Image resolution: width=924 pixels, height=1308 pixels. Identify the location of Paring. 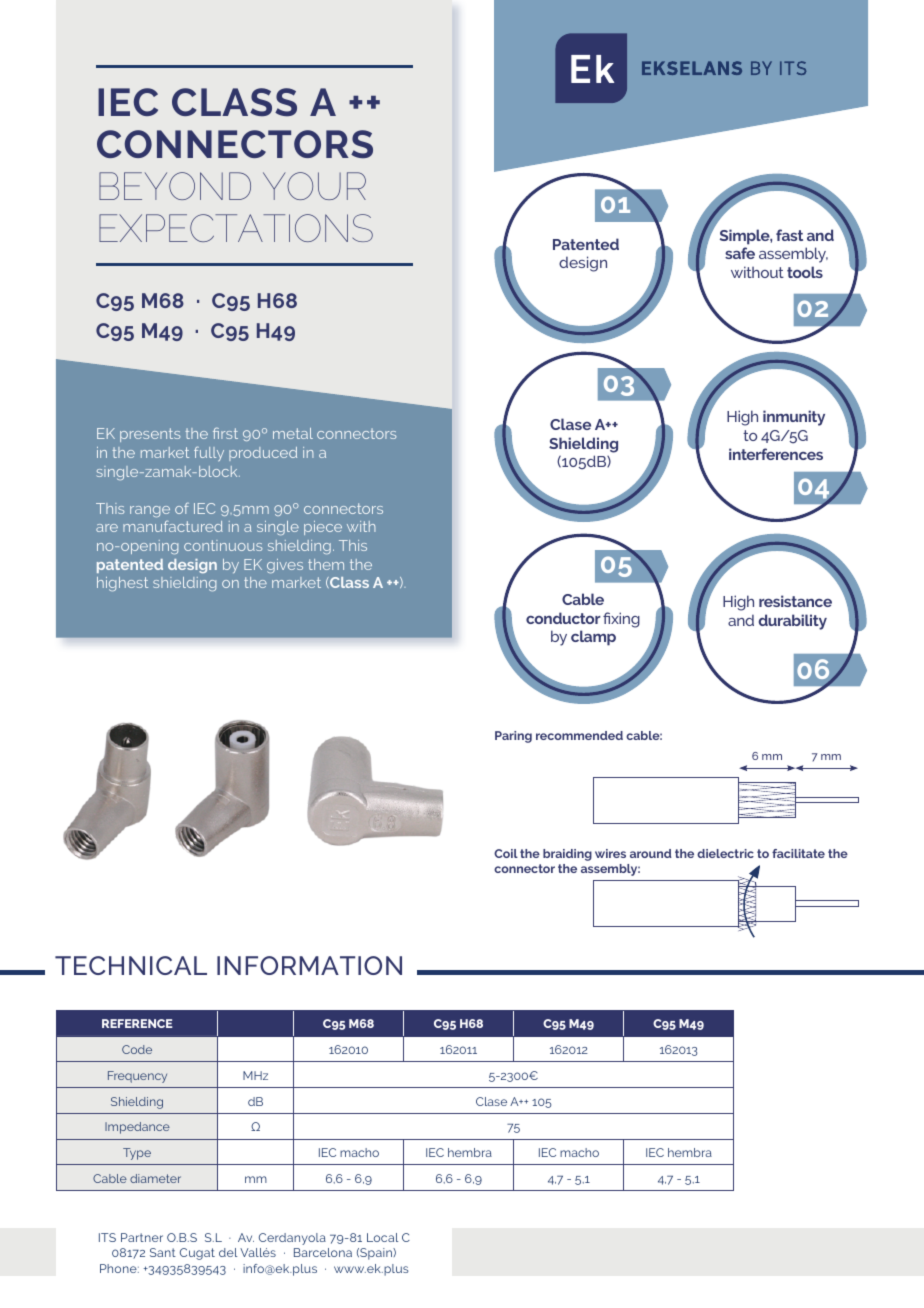
(513, 737).
